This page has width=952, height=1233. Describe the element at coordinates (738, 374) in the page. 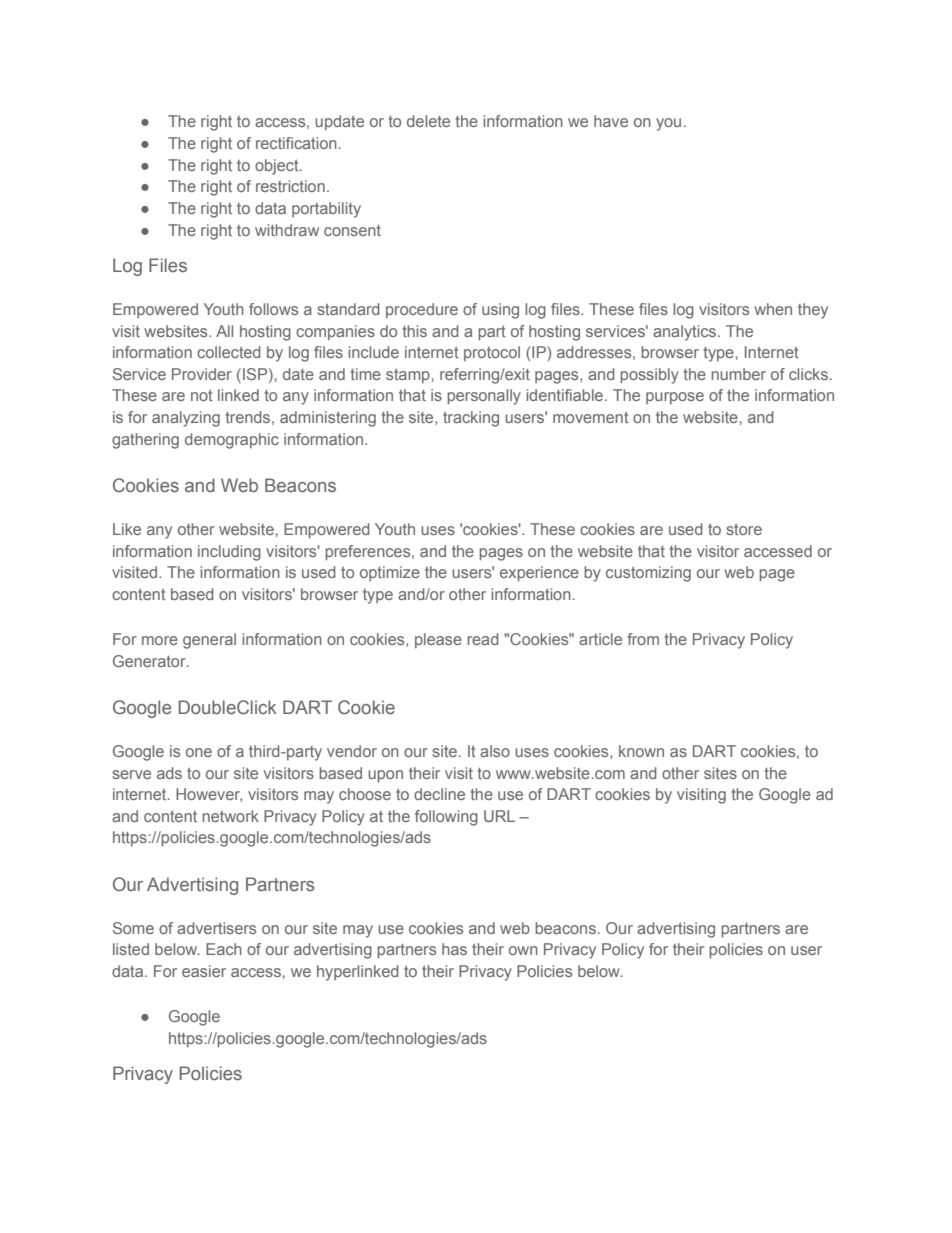

I see `number` at that location.
